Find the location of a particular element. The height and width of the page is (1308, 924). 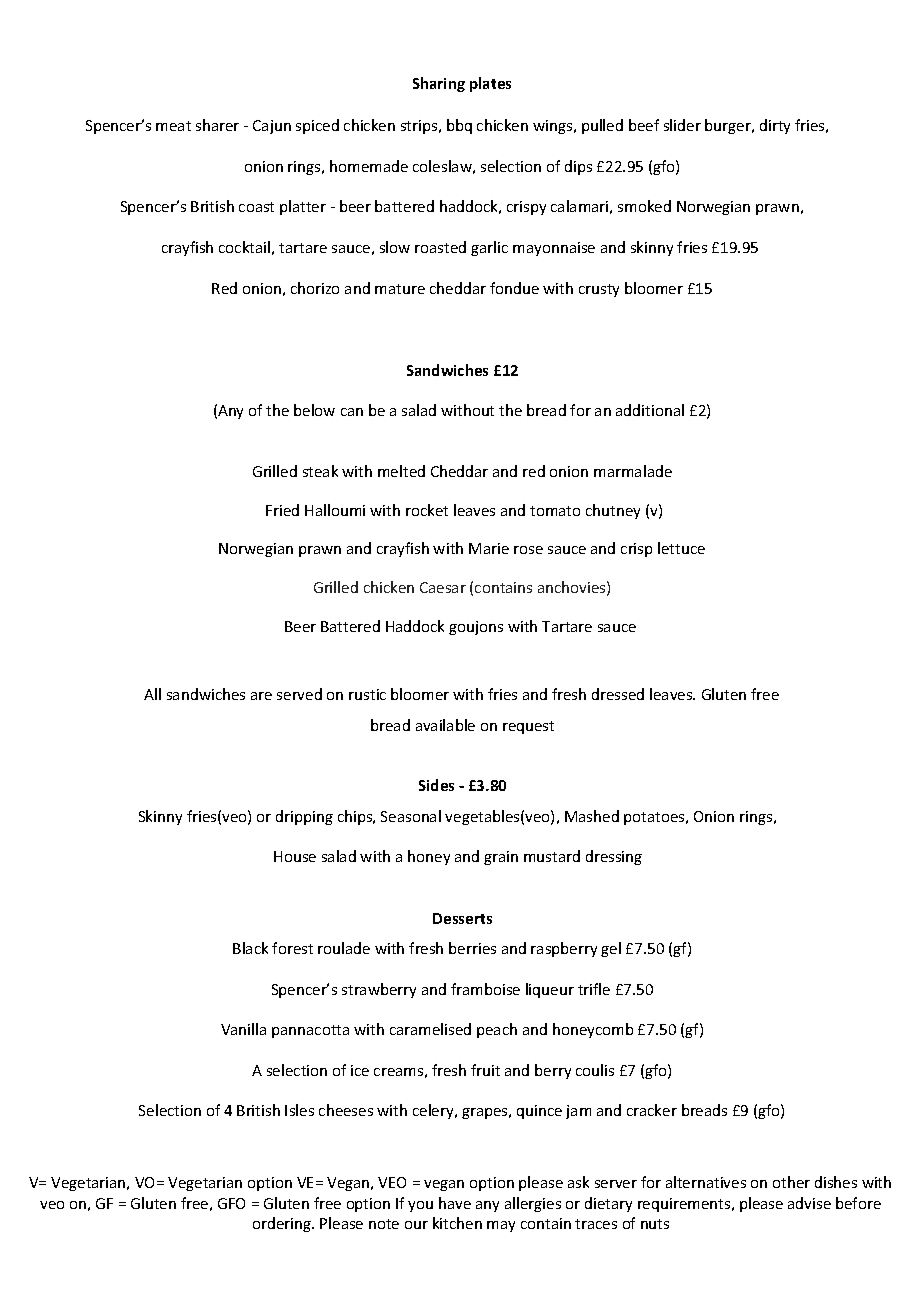

dirty is located at coordinates (775, 126).
